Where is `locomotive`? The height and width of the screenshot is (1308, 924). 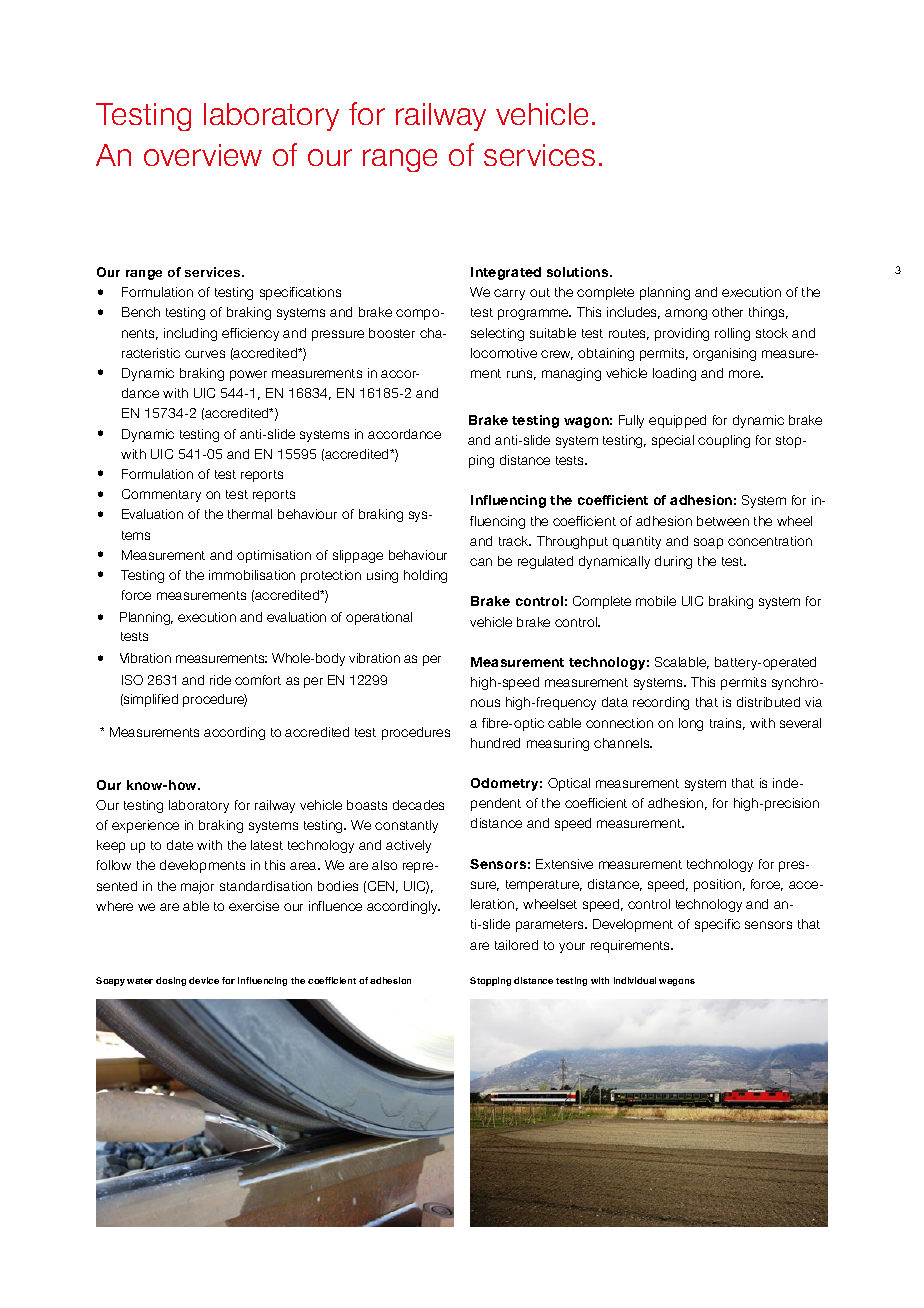
locomotive is located at coordinates (504, 353).
